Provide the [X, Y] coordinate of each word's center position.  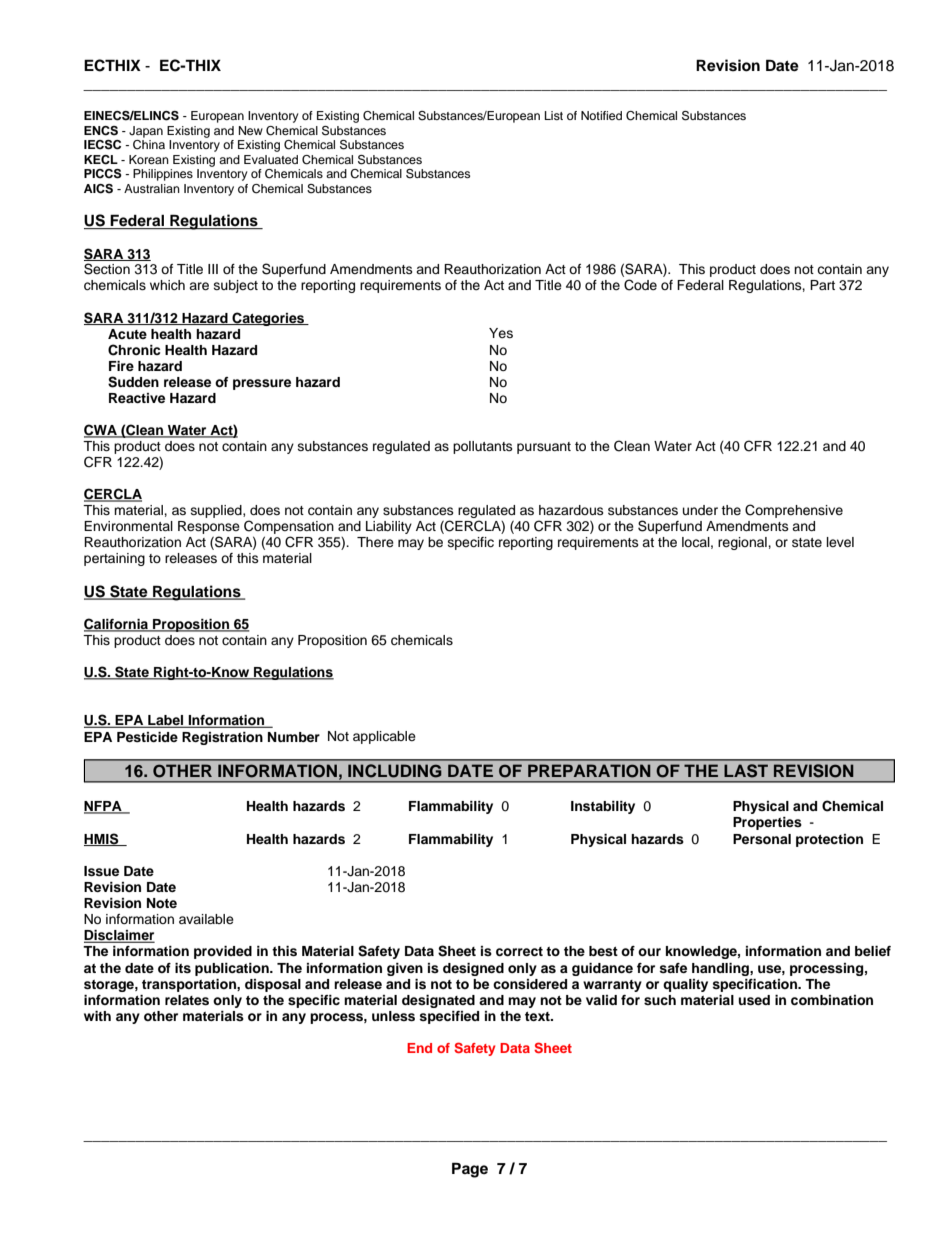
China [149, 145]
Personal [762, 839]
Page [470, 1170]
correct [519, 951]
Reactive [137, 398]
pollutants [483, 447]
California [117, 625]
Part [822, 285]
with [97, 1016]
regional [743, 543]
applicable [384, 737]
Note [162, 903]
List [554, 115]
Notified [601, 115]
